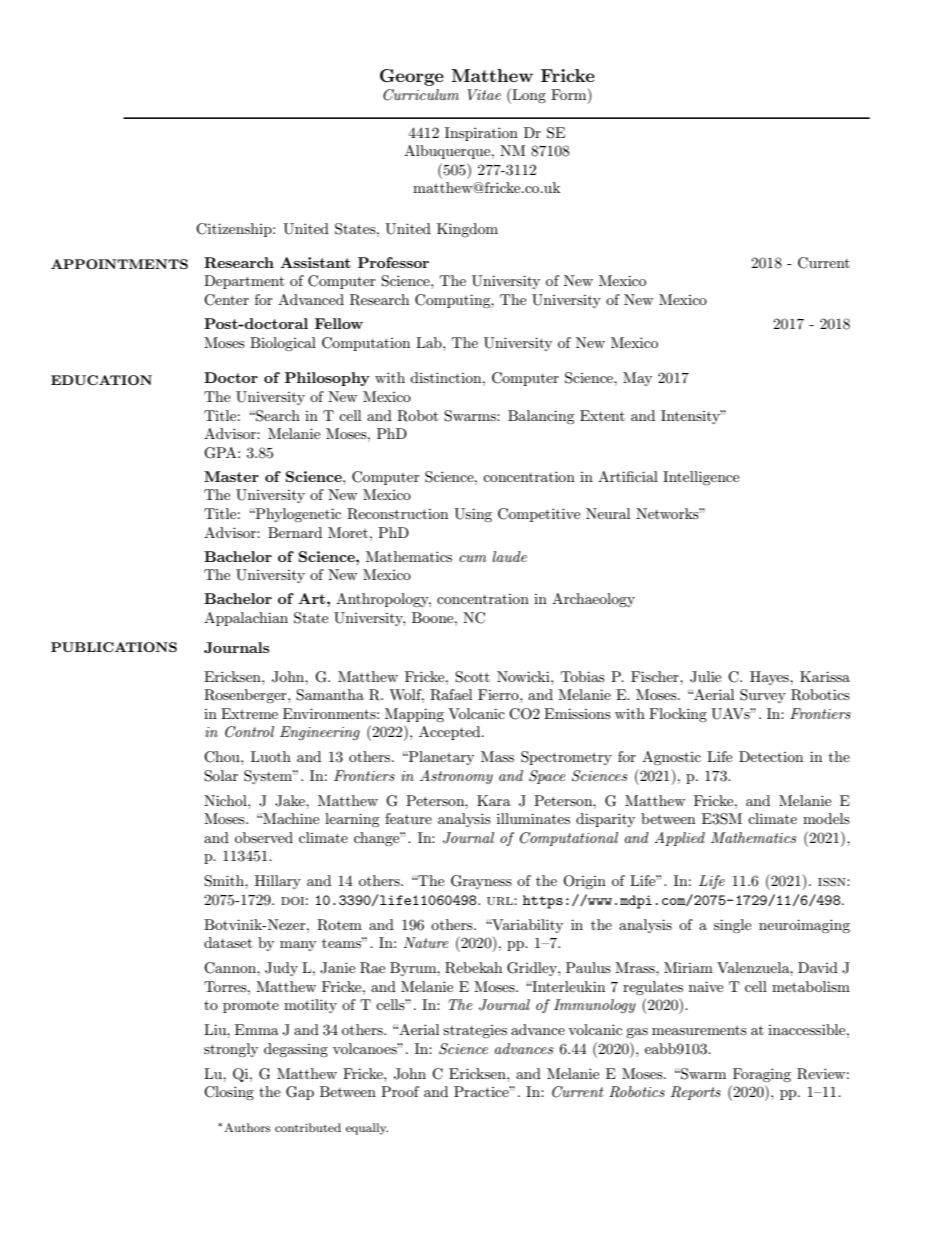 The width and height of the screenshot is (952, 1233). Describe the element at coordinates (430, 342) in the screenshot. I see `Lab` at that location.
